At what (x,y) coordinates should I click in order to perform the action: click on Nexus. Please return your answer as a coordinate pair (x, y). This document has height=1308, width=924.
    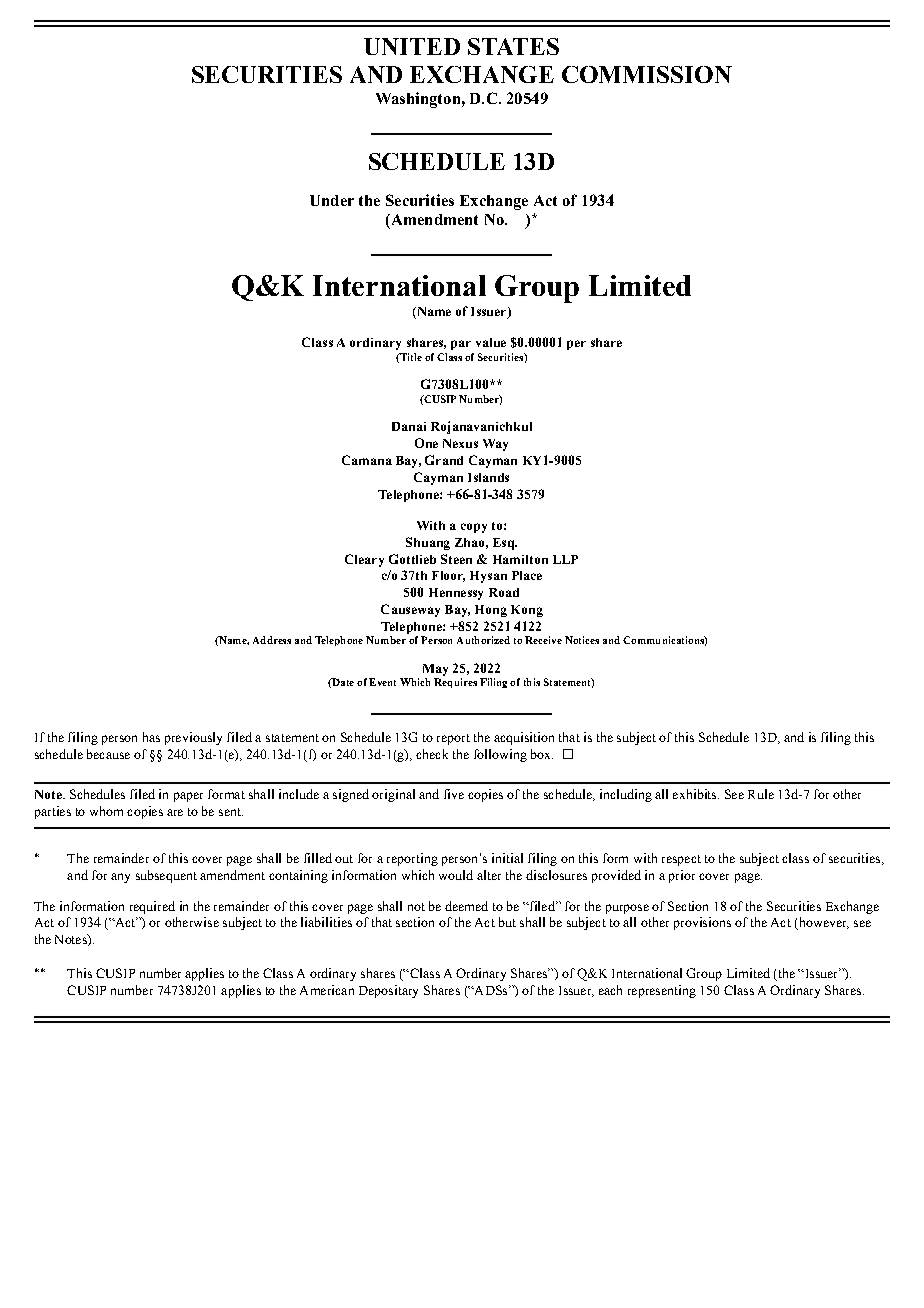
    Looking at the image, I should click on (460, 443).
